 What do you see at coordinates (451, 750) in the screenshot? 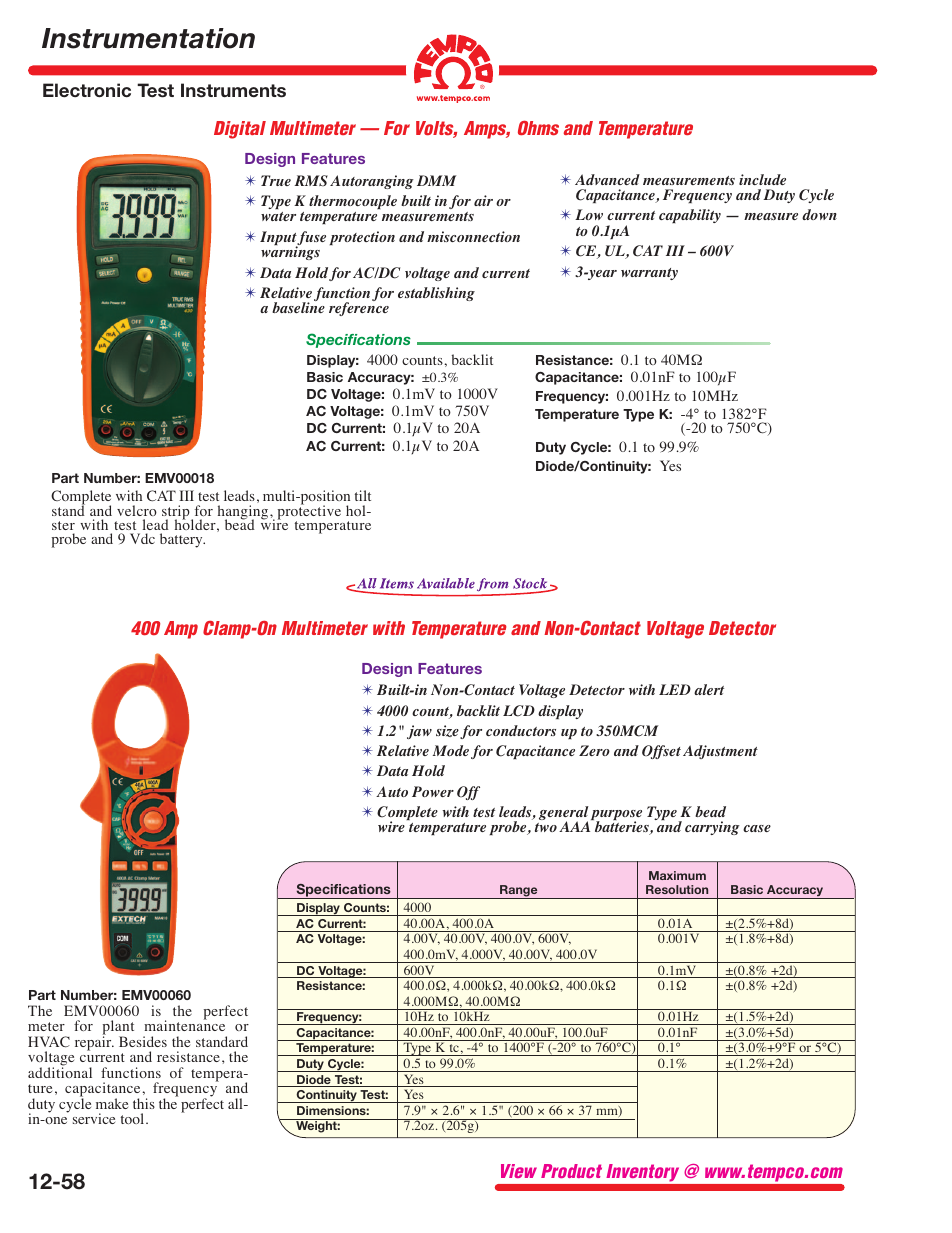
I see `Mode` at bounding box center [451, 750].
